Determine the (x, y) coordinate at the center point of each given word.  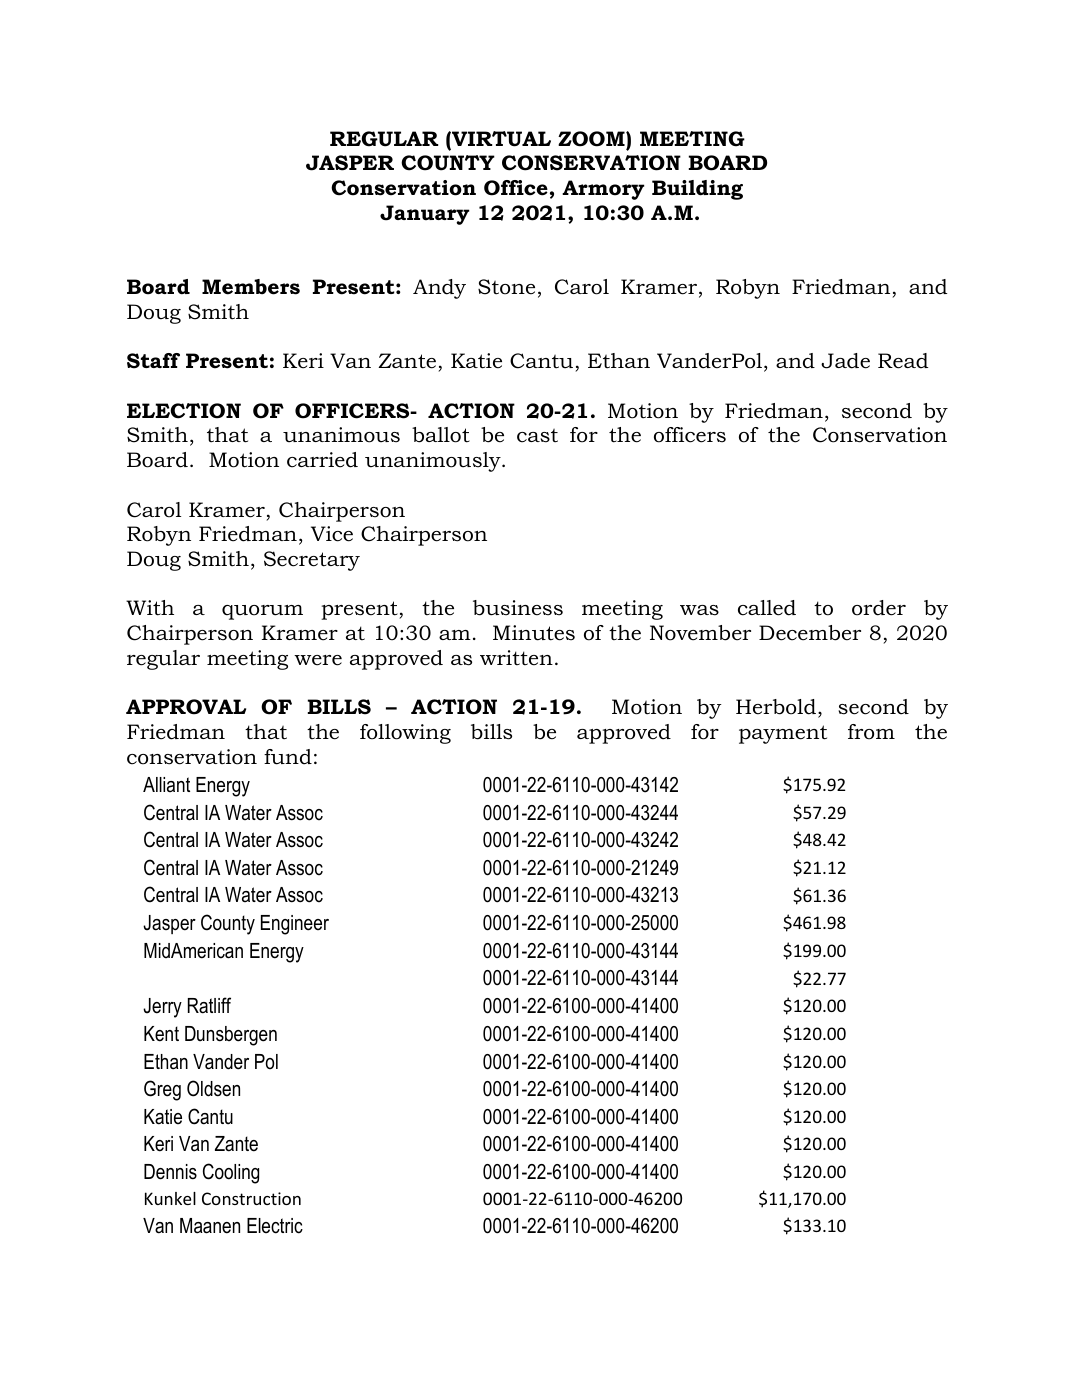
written (516, 658)
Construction (251, 1198)
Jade (845, 361)
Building (697, 190)
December (810, 633)
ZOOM (592, 140)
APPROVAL (186, 707)
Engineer (295, 925)
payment (783, 734)
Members (251, 287)
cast (537, 436)
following (405, 734)
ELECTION (184, 411)
